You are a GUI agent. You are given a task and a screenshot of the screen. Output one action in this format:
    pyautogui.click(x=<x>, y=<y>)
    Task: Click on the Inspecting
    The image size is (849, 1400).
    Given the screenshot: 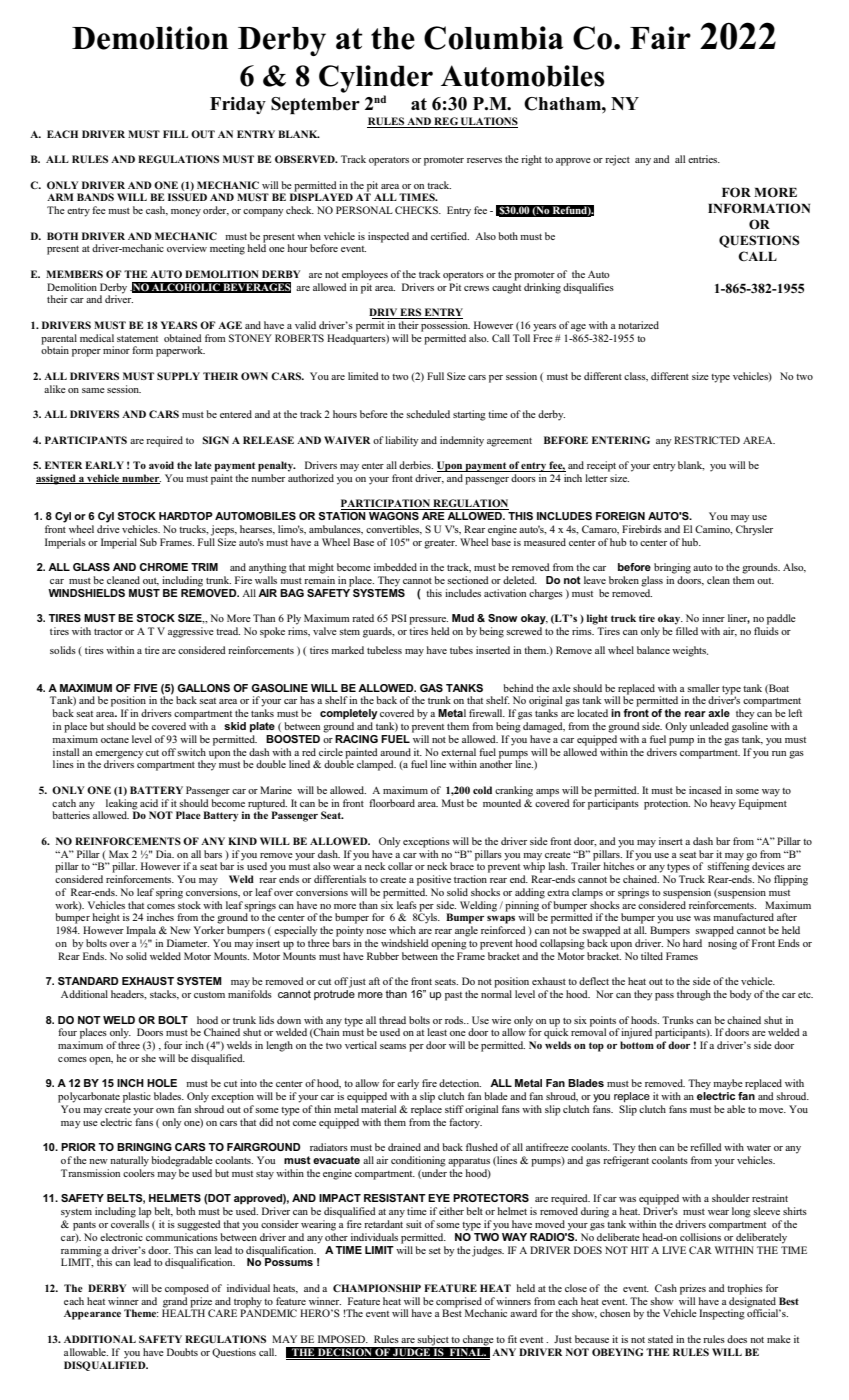 What is the action you would take?
    pyautogui.click(x=722, y=1314)
